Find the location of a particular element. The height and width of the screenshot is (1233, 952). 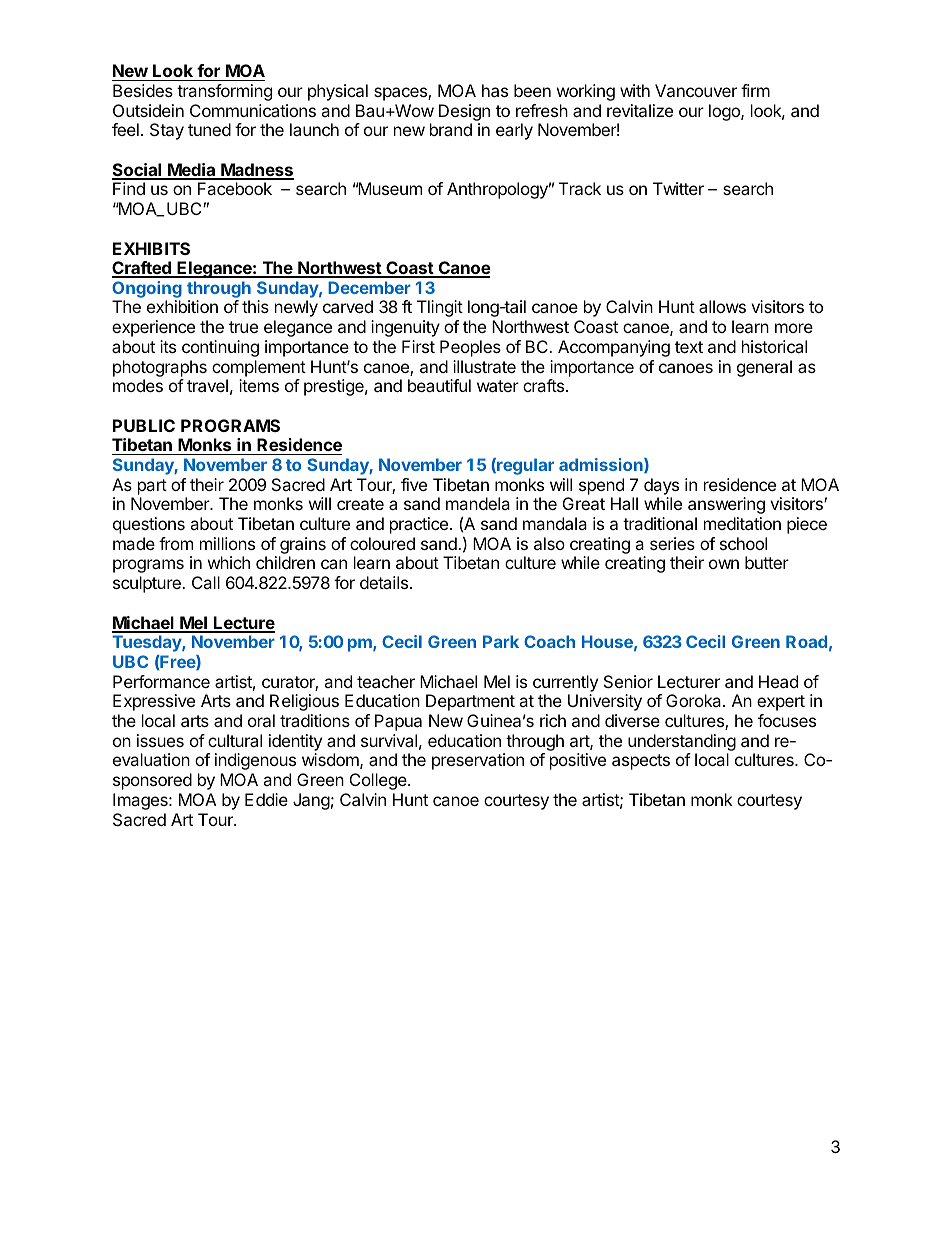

days is located at coordinates (661, 486).
